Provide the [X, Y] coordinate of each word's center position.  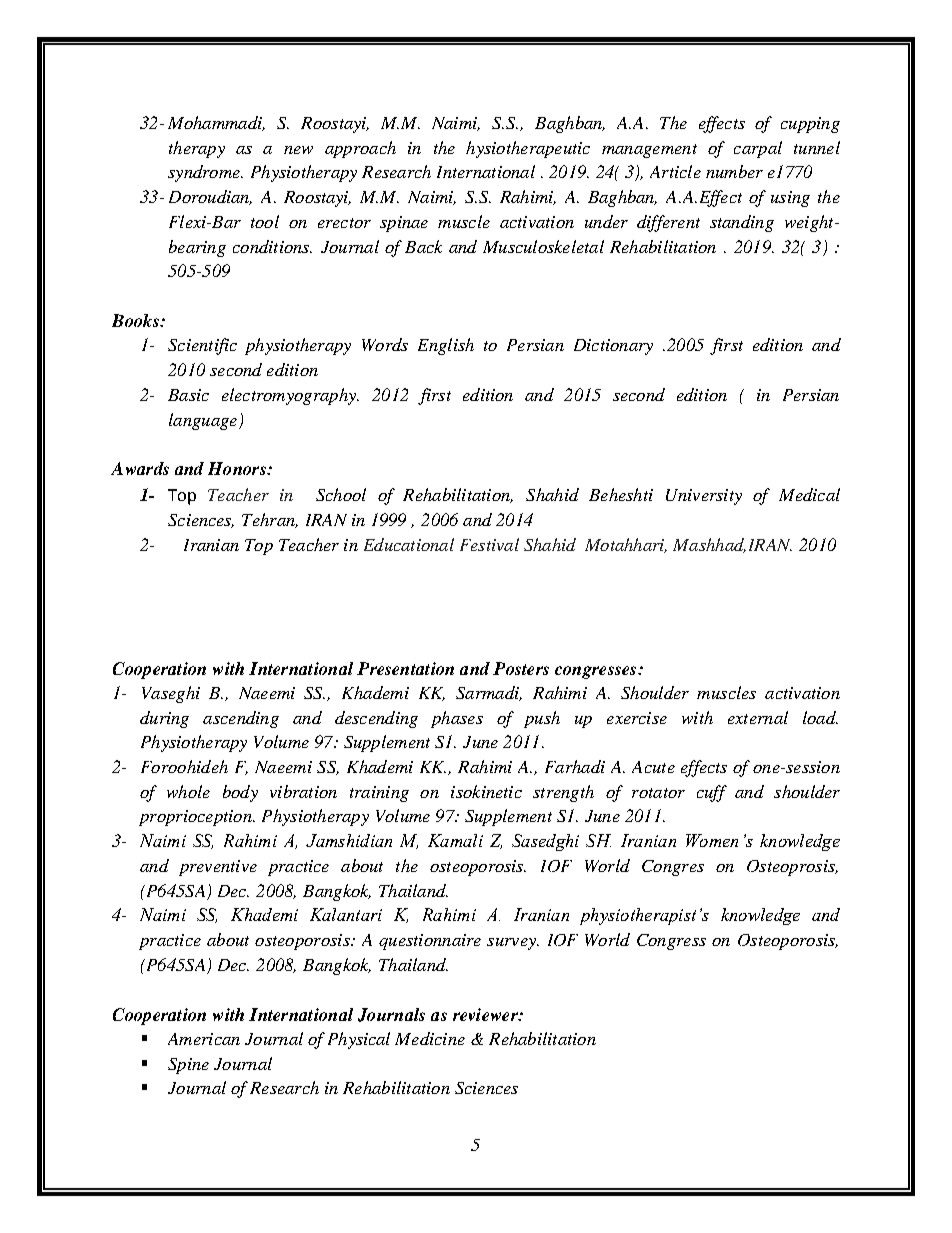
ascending [241, 719]
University [704, 497]
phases [457, 719]
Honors [238, 468]
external [758, 717]
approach [360, 149]
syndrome [205, 173]
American [204, 1039]
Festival [489, 544]
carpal [758, 149]
